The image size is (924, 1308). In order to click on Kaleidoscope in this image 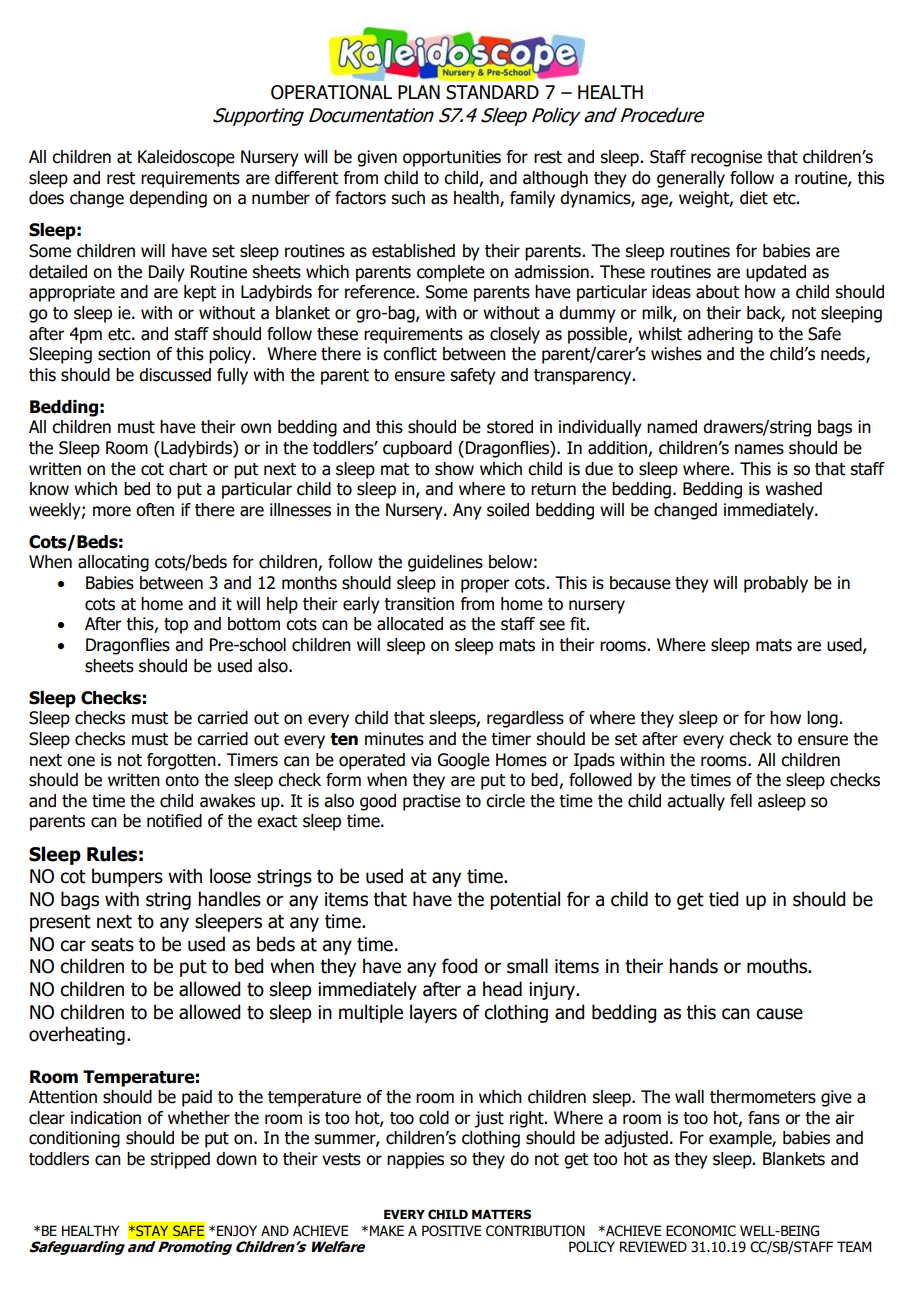, I will do `click(186, 158)`.
